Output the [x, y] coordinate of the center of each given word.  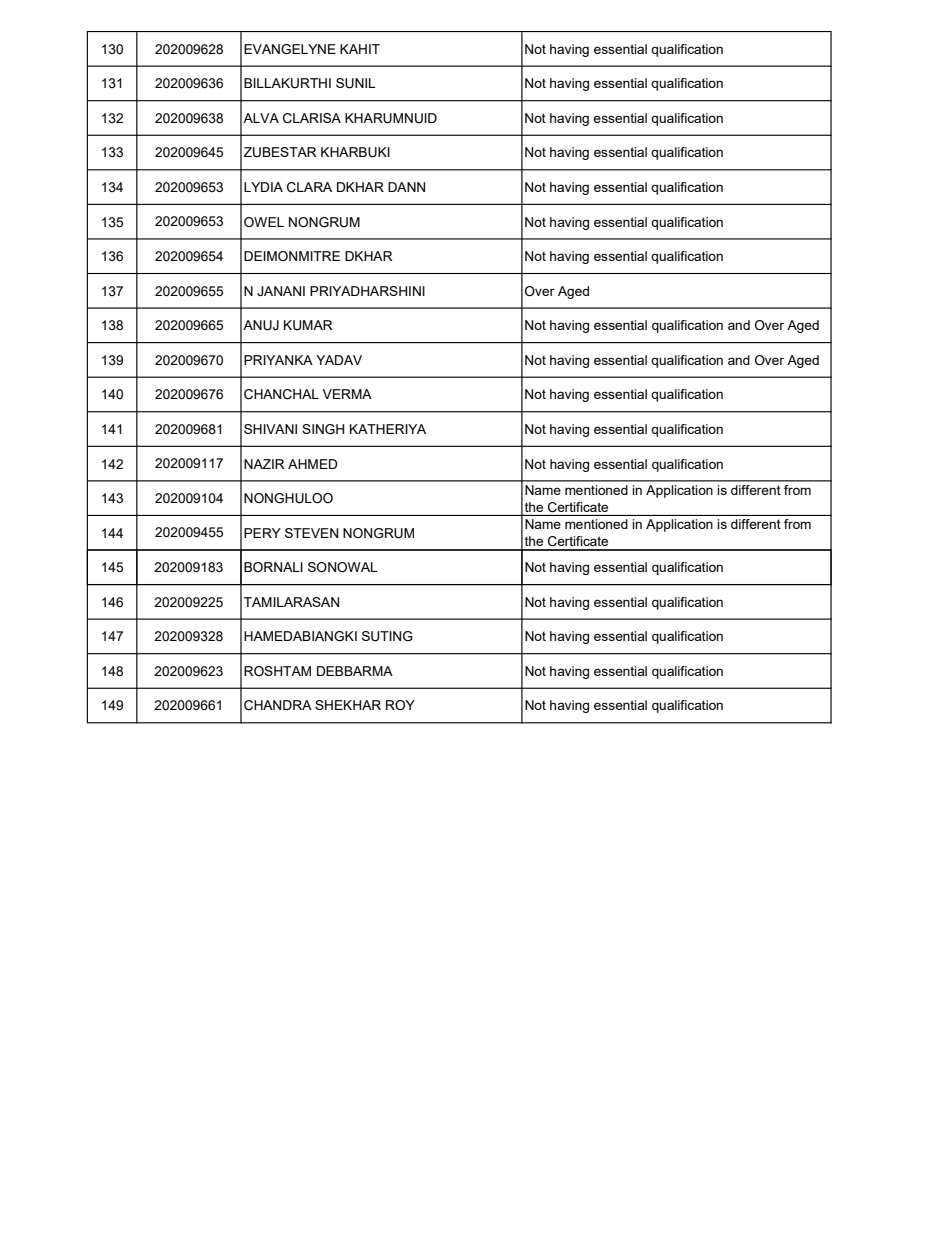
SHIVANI [270, 429]
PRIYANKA [278, 360]
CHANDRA [278, 705]
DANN [406, 187]
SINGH [323, 429]
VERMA [347, 394]
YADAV [339, 360]
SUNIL [356, 83]
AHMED [312, 464]
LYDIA [263, 187]
